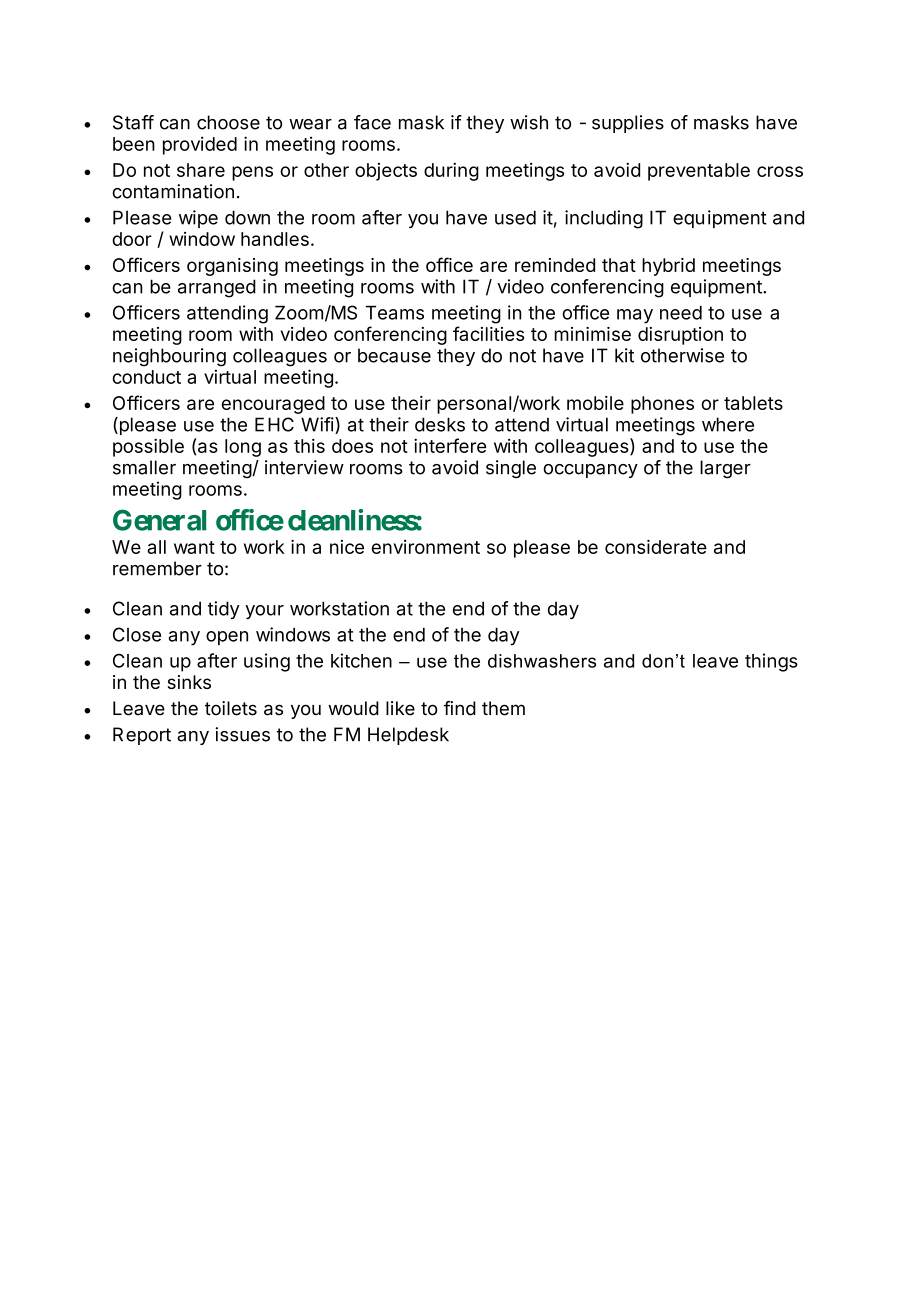 Image resolution: width=924 pixels, height=1308 pixels. What do you see at coordinates (217, 288) in the page?
I see `arranged` at bounding box center [217, 288].
